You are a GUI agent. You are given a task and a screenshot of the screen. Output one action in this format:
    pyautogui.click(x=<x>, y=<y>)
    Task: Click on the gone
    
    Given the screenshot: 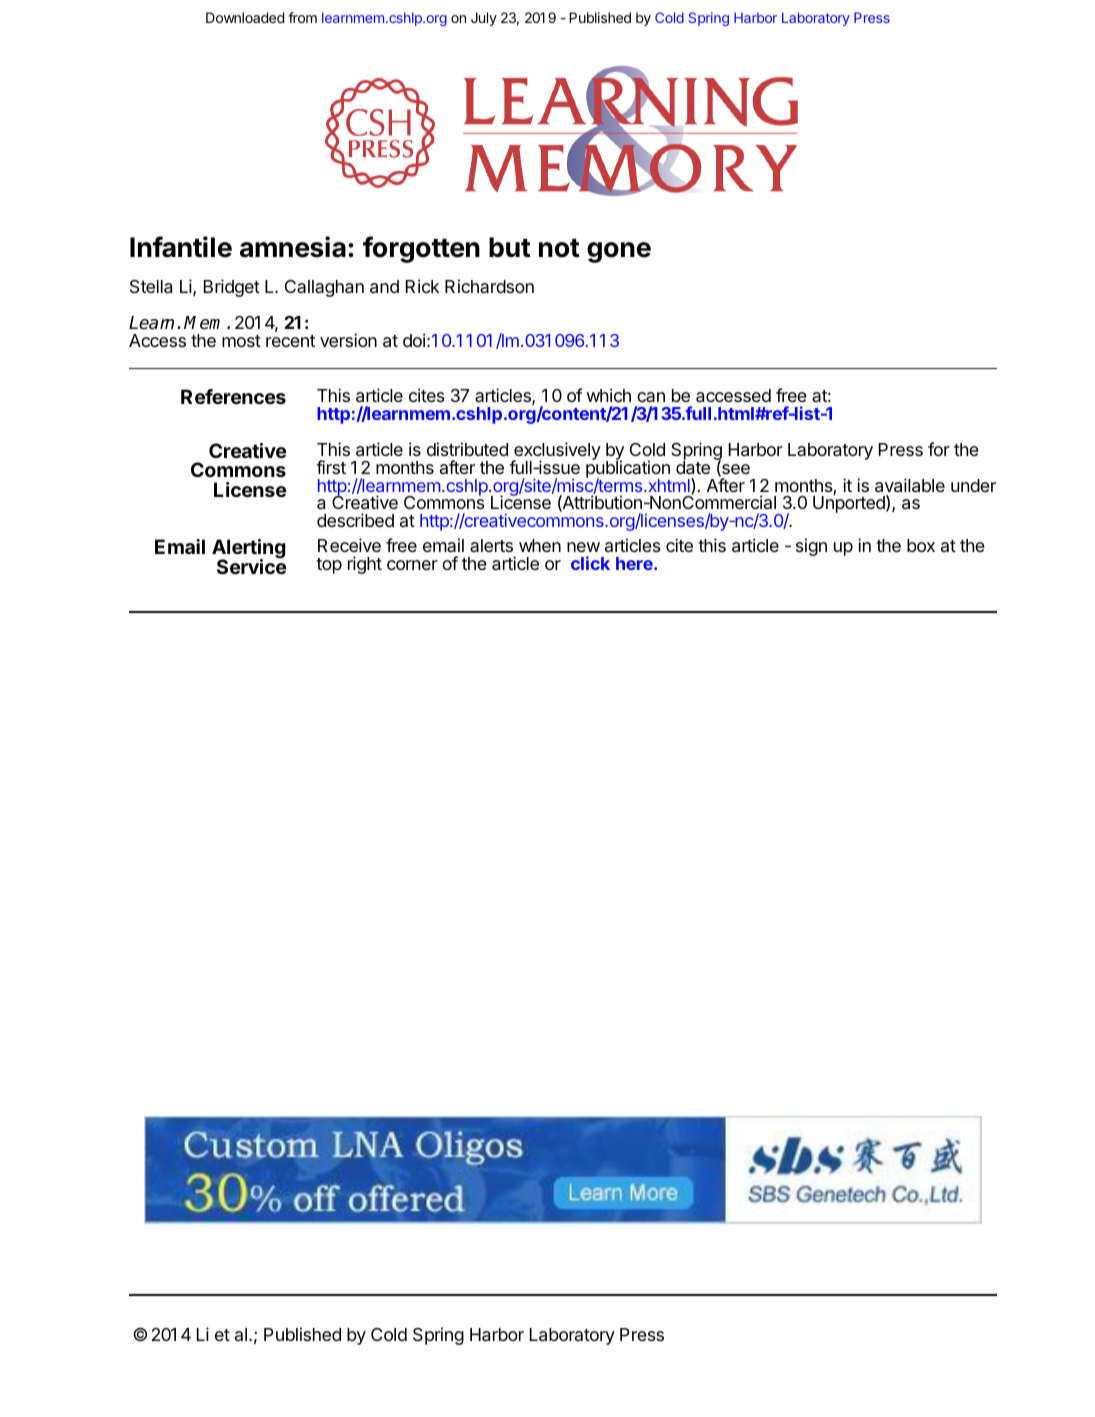 What is the action you would take?
    pyautogui.click(x=619, y=252)
